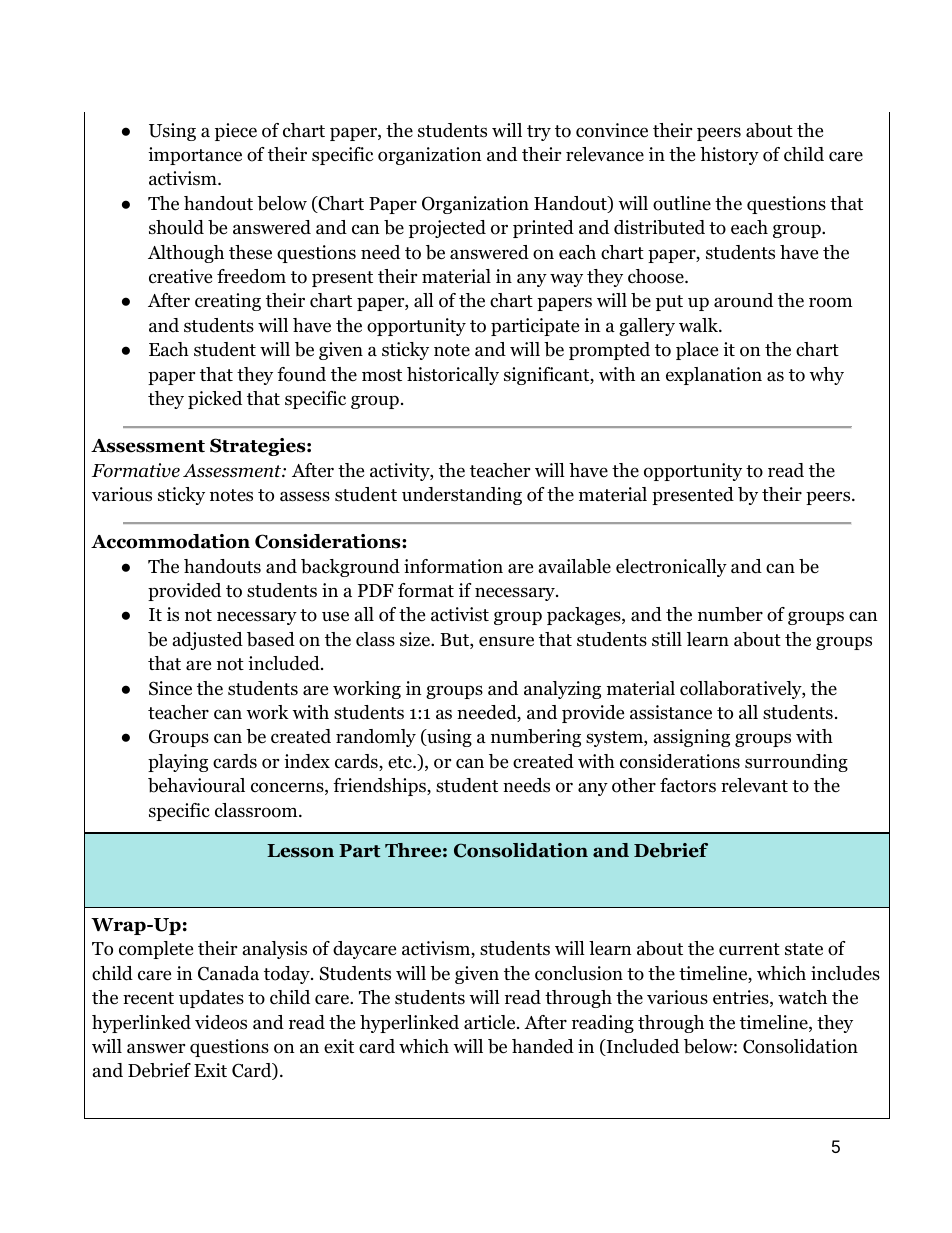 Image resolution: width=952 pixels, height=1233 pixels. I want to click on try, so click(539, 133).
